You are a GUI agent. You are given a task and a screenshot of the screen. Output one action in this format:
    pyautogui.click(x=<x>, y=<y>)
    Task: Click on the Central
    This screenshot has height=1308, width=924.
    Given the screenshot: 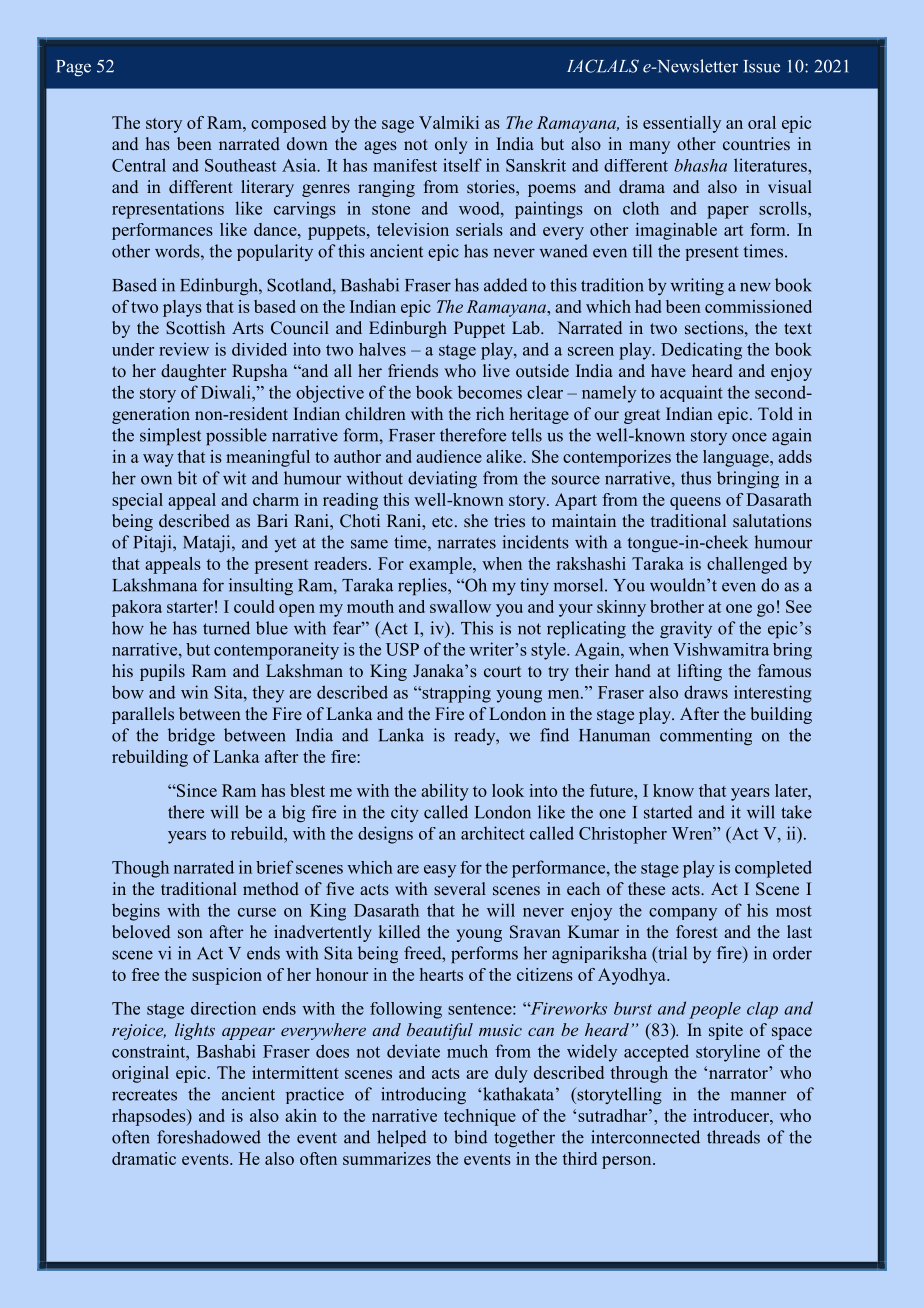 What is the action you would take?
    pyautogui.click(x=139, y=165)
